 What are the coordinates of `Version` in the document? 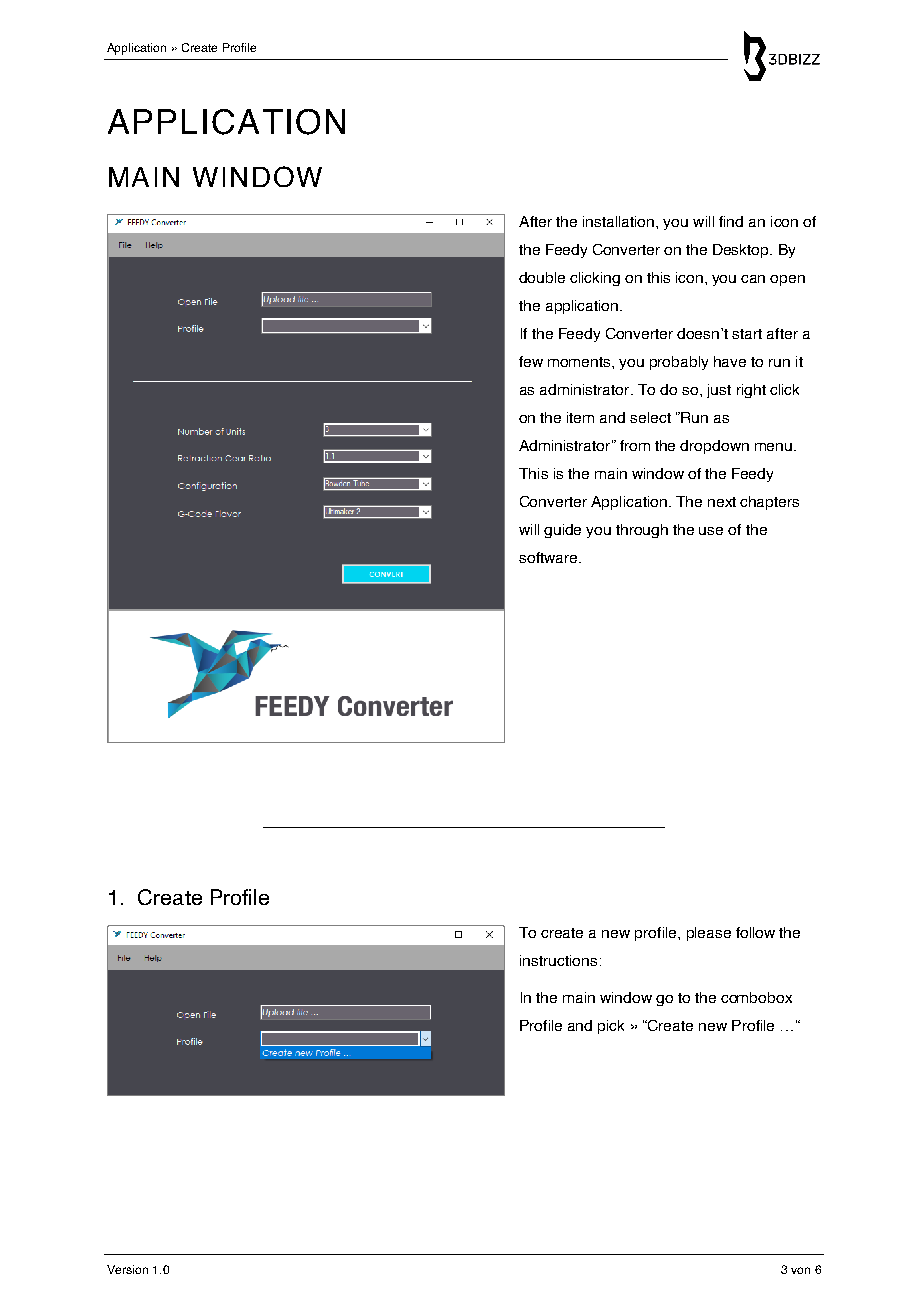 It's located at (127, 1269).
